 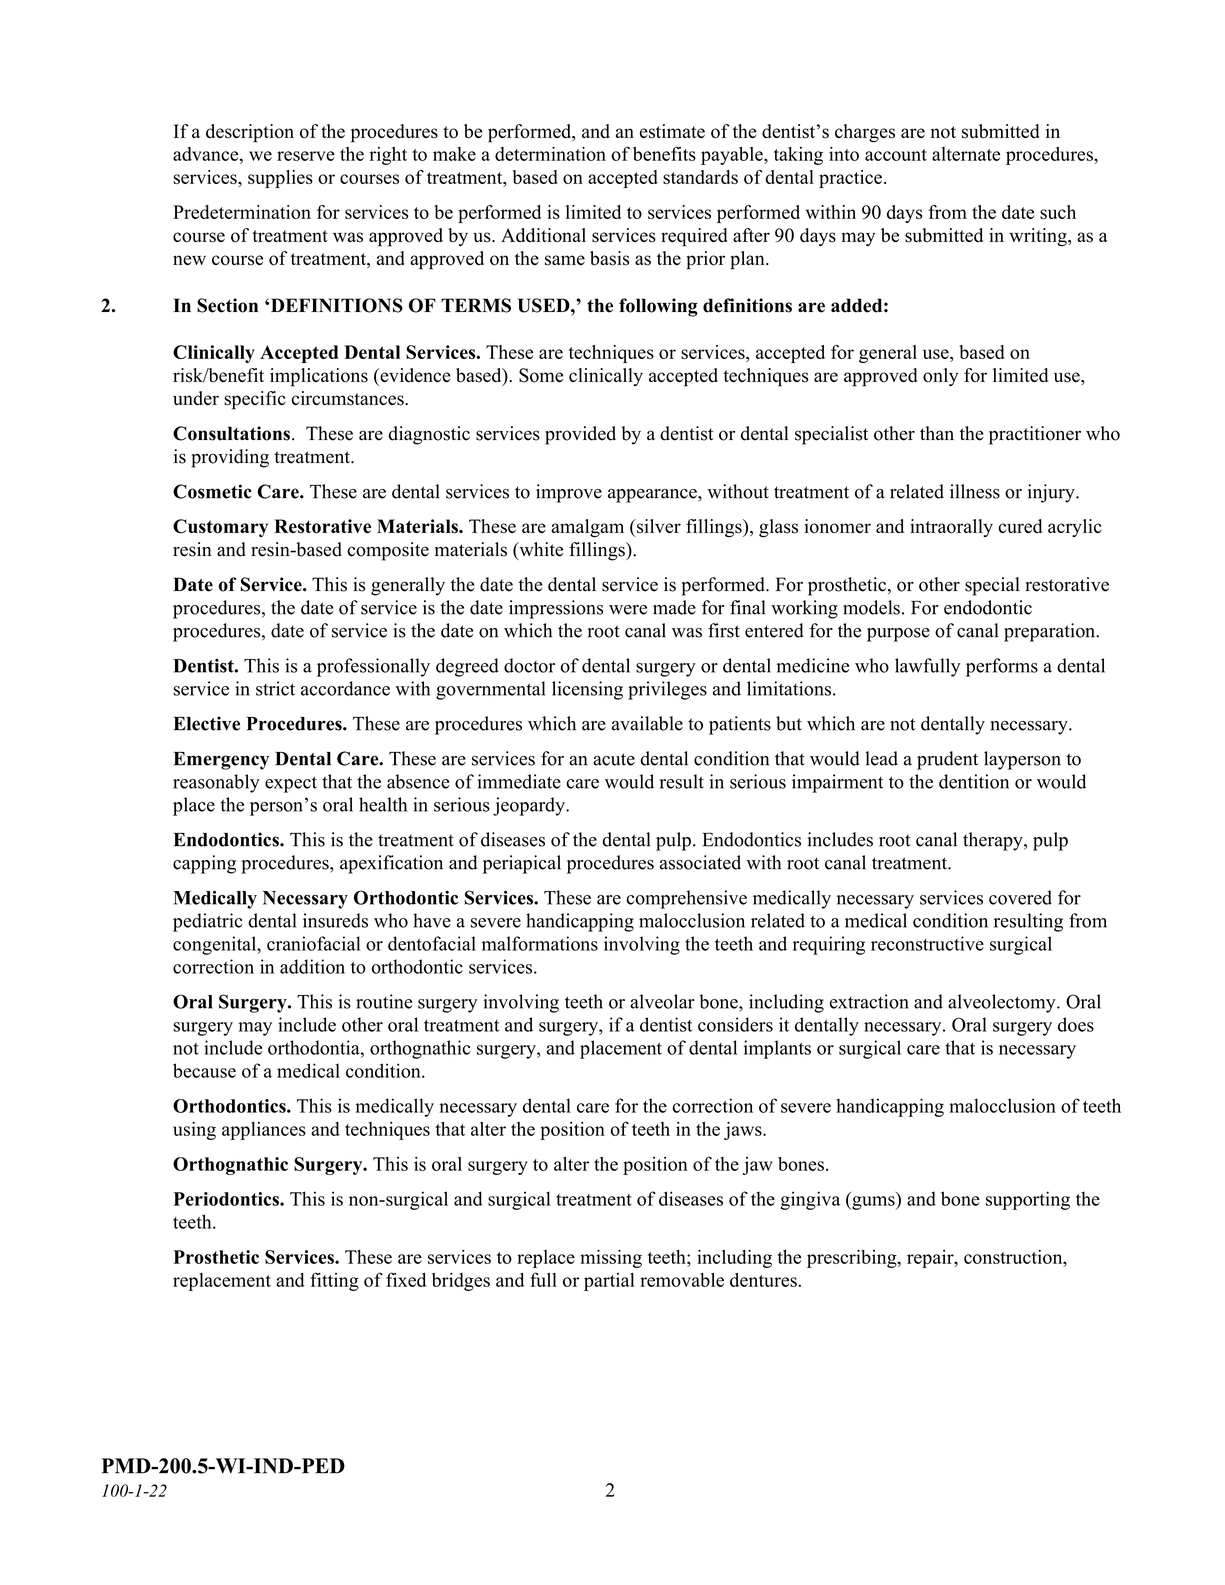 I want to click on missing, so click(x=611, y=1259).
